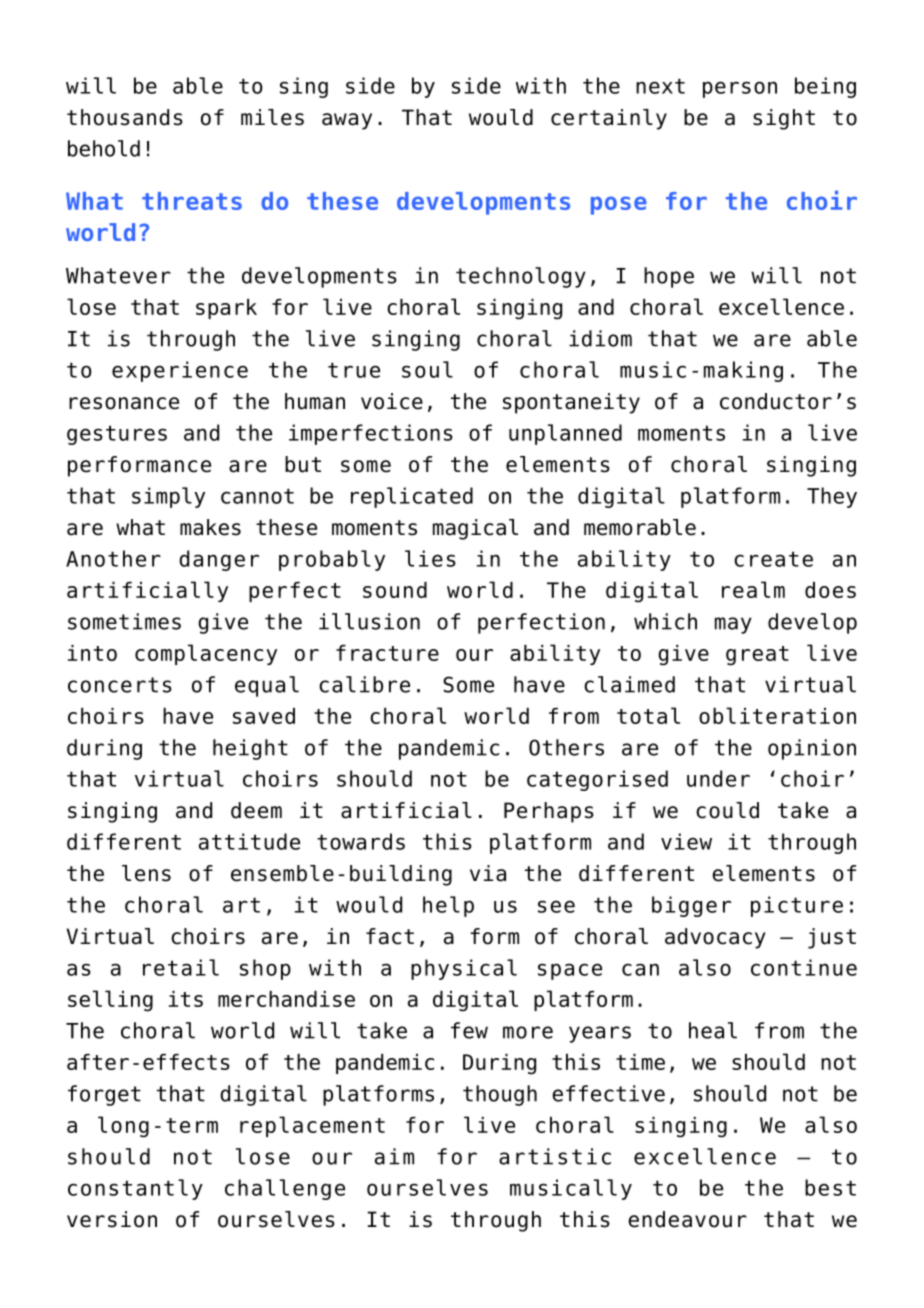  What do you see at coordinates (125, 117) in the page?
I see `thousands` at bounding box center [125, 117].
